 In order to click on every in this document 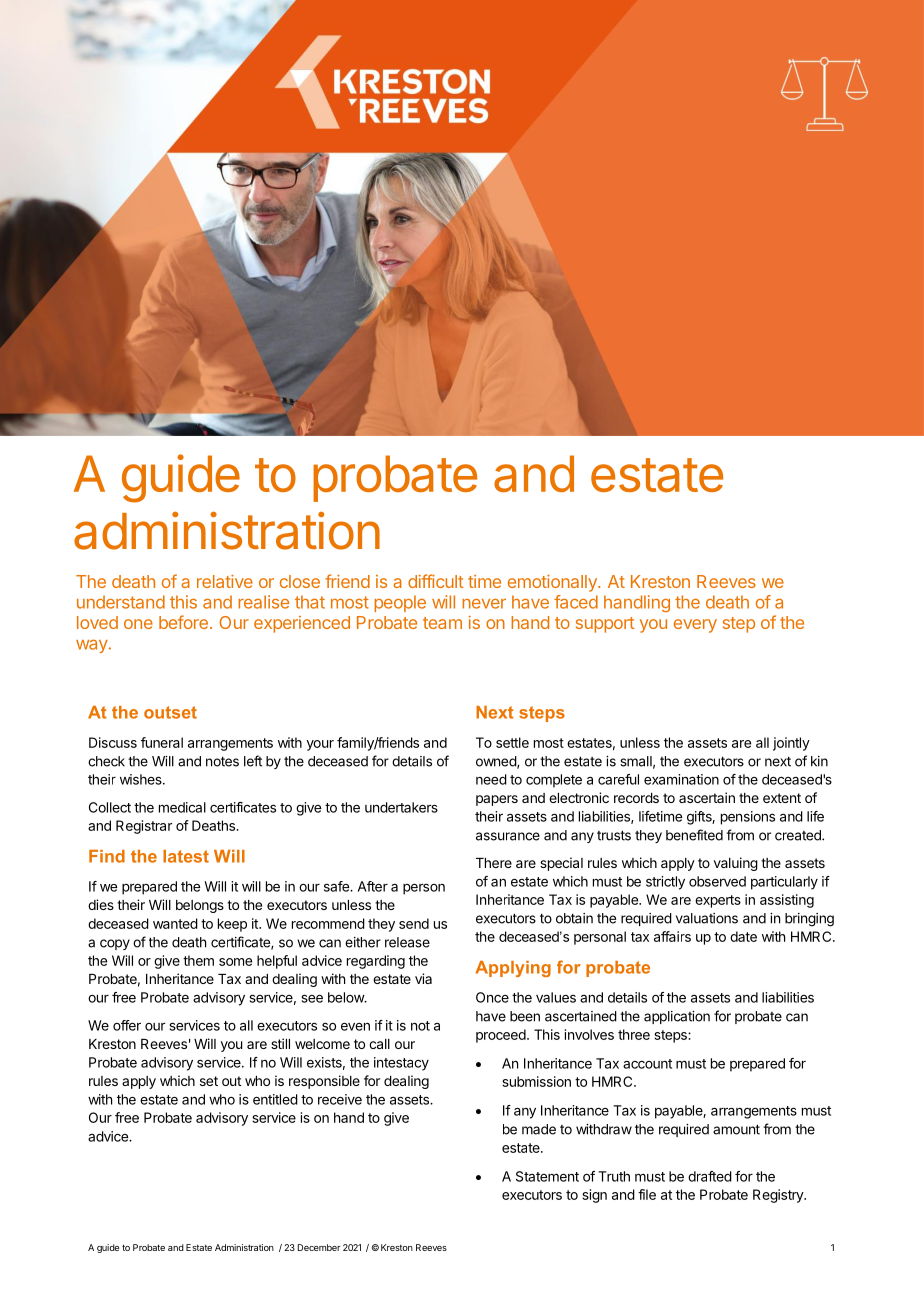, I will do `click(695, 626)`.
